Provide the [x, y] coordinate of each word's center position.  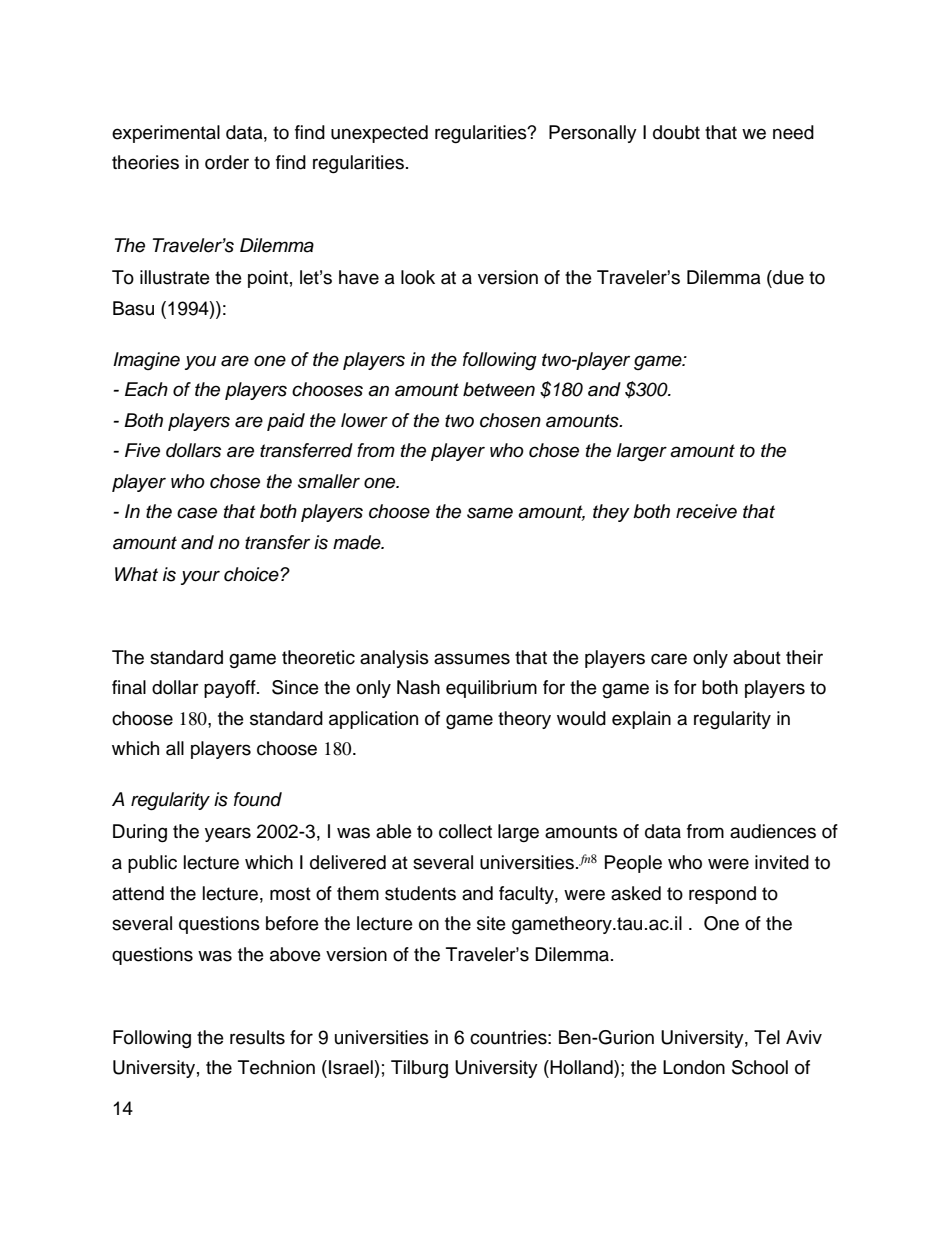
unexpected [379, 134]
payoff [231, 689]
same [490, 513]
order [227, 162]
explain [641, 720]
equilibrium [491, 689]
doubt [676, 132]
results [257, 1037]
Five [142, 450]
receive [706, 511]
